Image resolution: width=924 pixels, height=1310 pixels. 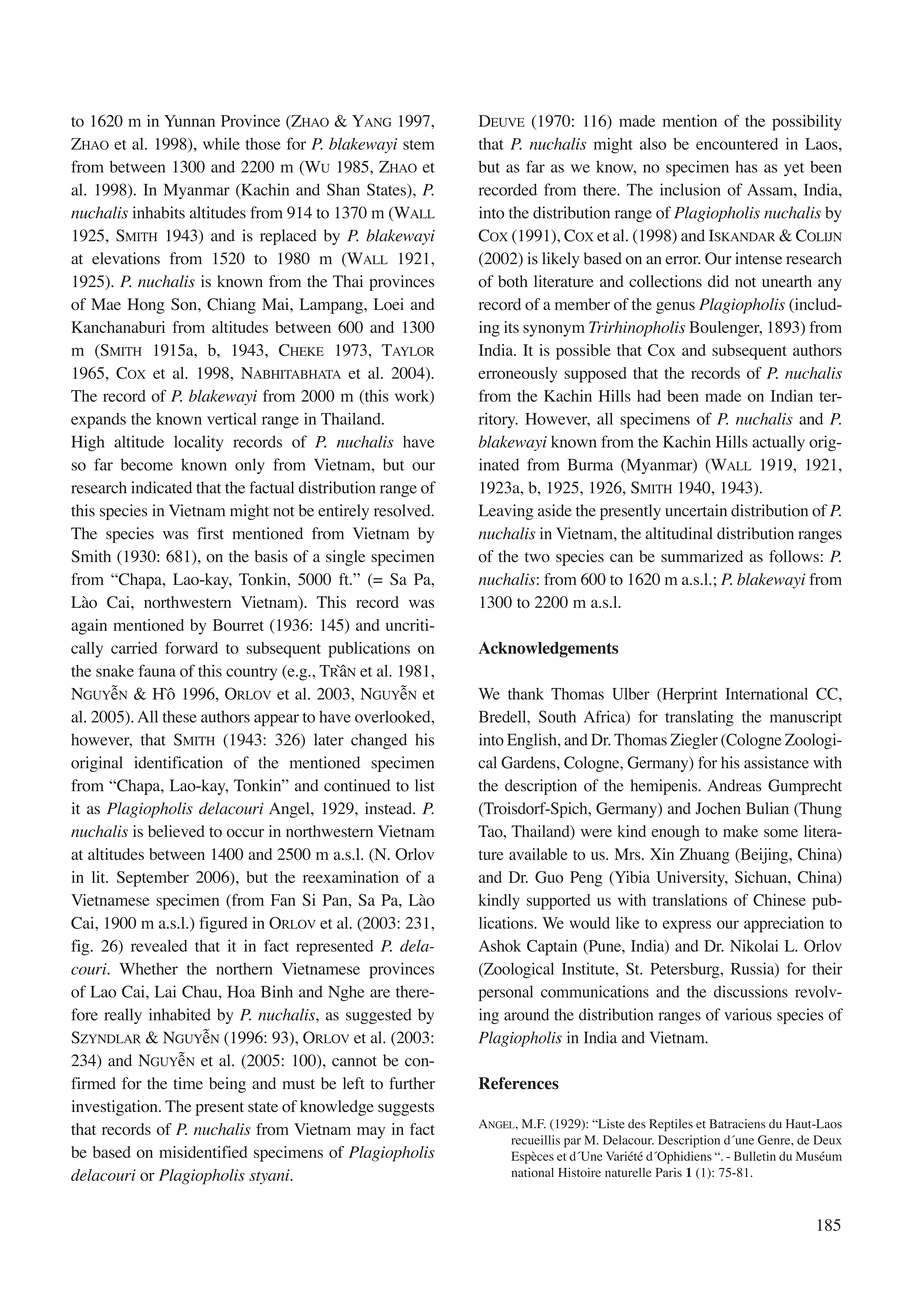 What do you see at coordinates (418, 145) in the page?
I see `stem` at bounding box center [418, 145].
